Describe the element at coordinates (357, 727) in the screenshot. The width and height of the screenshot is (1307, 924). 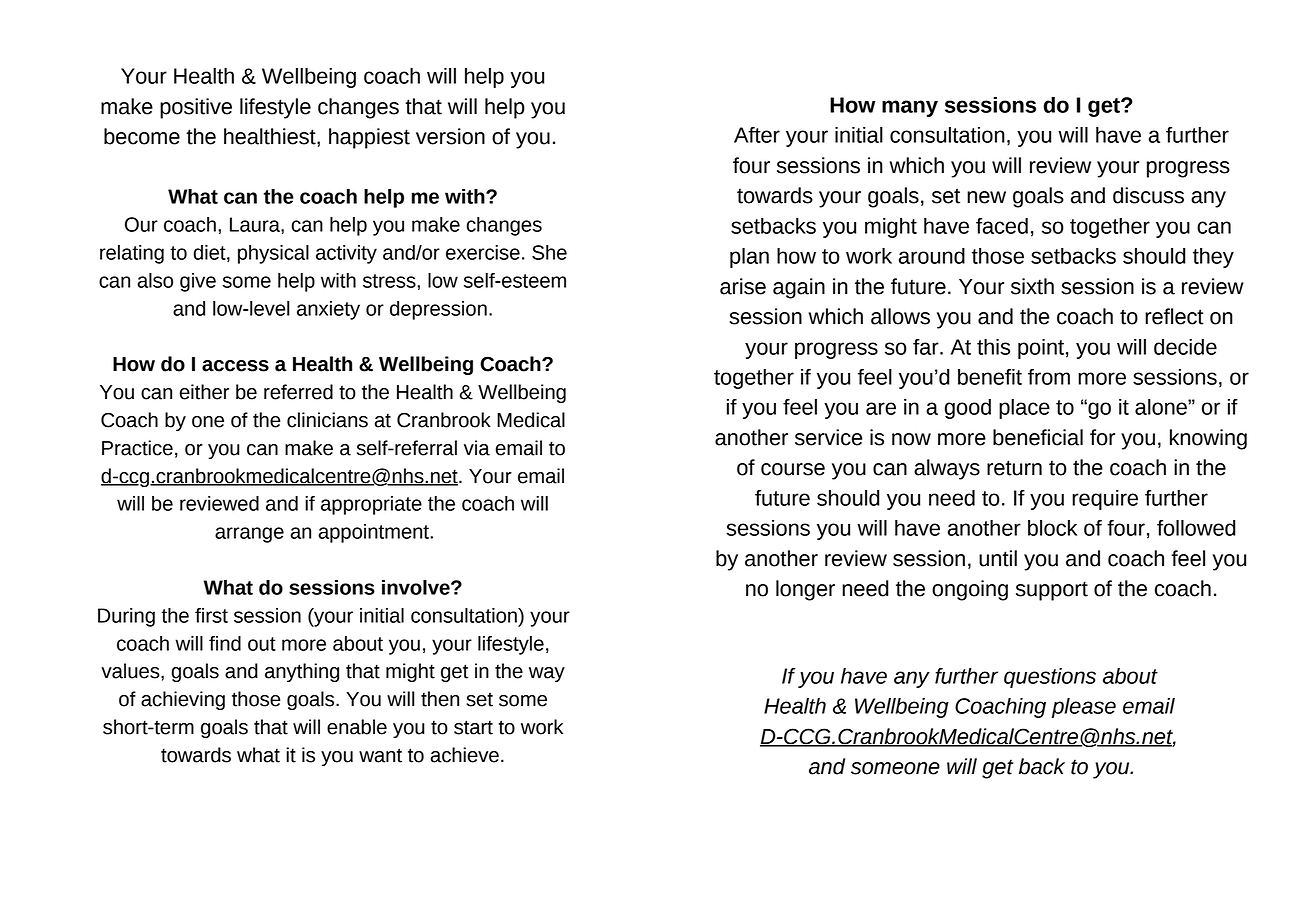
I see `enable` at that location.
